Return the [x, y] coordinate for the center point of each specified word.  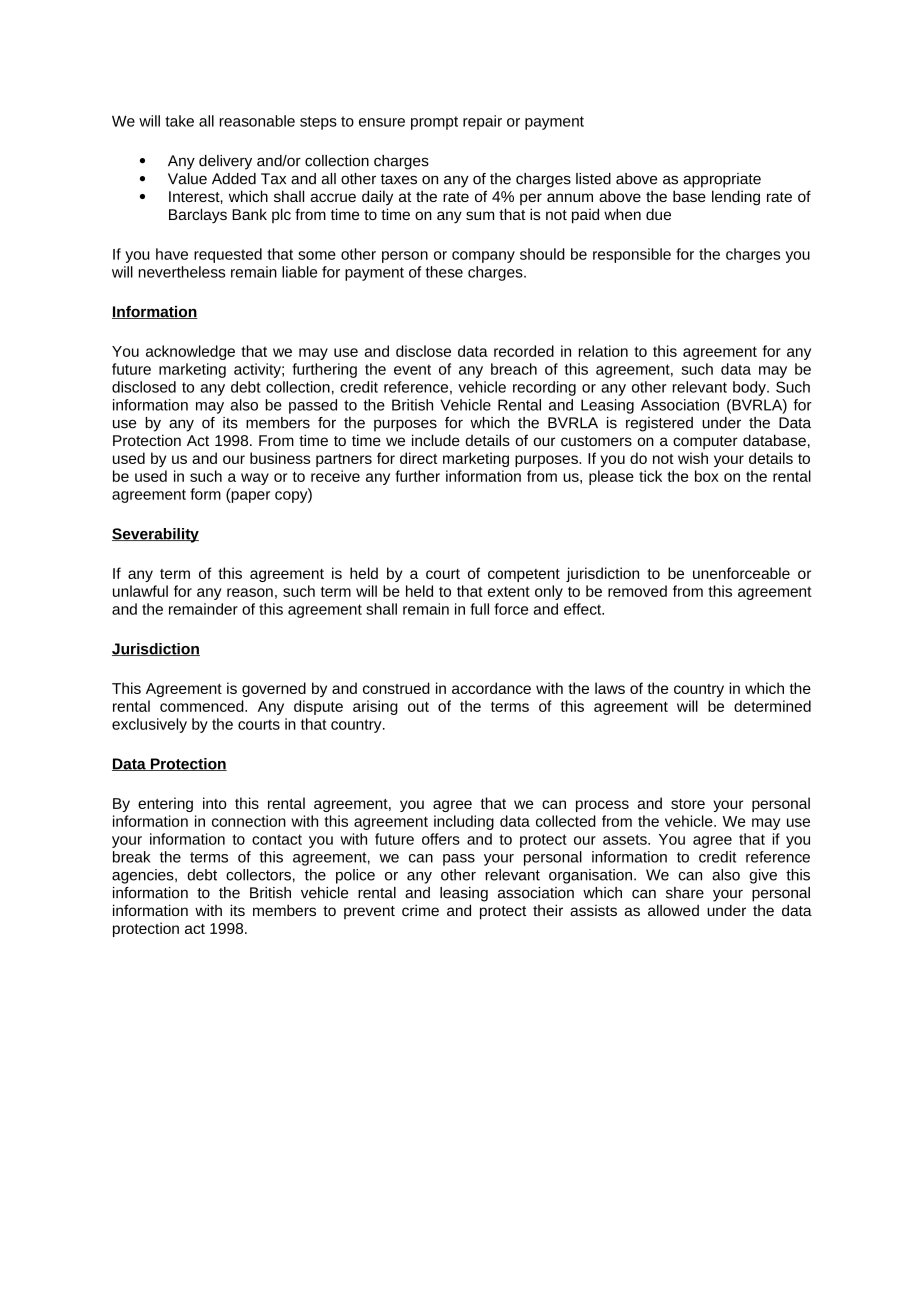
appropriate [722, 180]
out [418, 706]
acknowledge [190, 352]
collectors [258, 875]
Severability [155, 535]
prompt [434, 123]
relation [603, 351]
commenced [203, 706]
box [707, 476]
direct [418, 458]
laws [610, 688]
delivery [225, 162]
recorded [524, 351]
